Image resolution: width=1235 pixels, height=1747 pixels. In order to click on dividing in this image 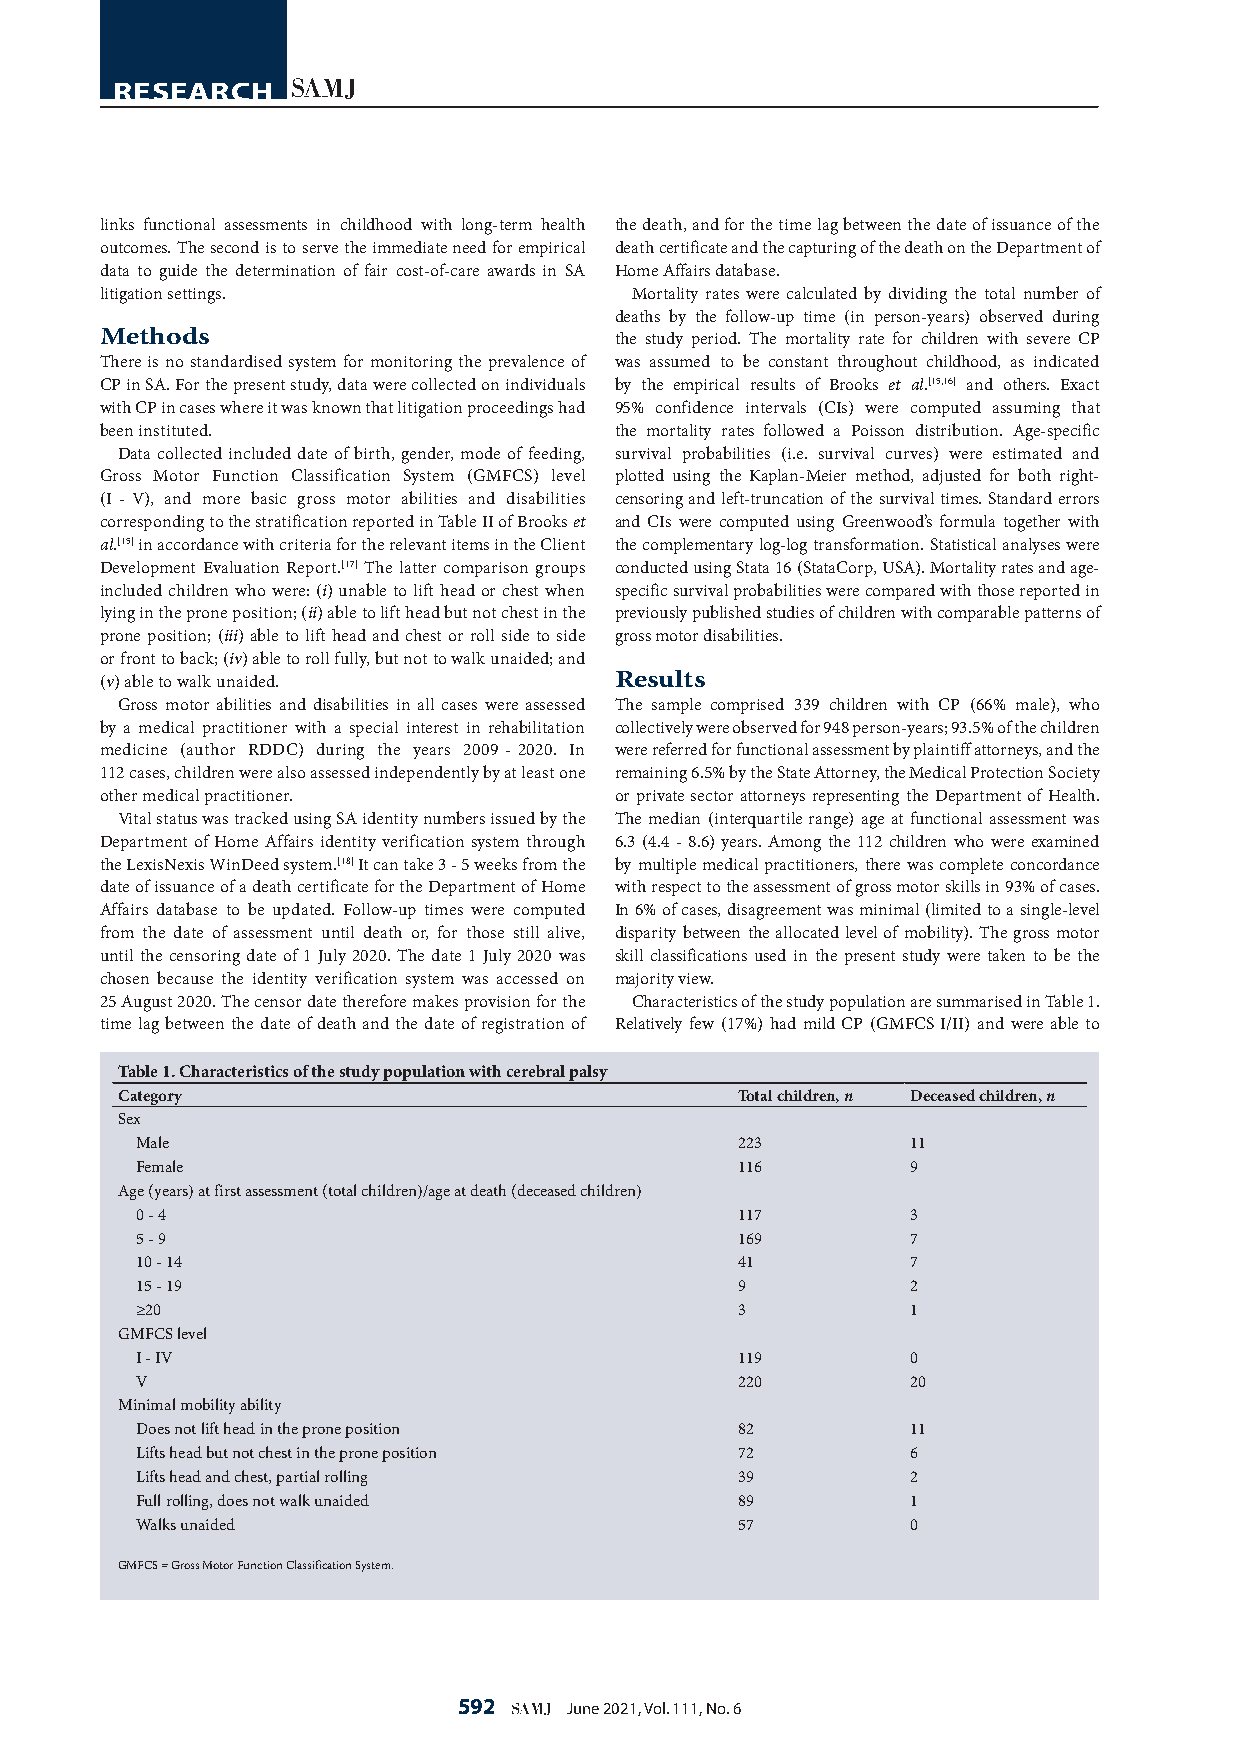, I will do `click(918, 295)`.
